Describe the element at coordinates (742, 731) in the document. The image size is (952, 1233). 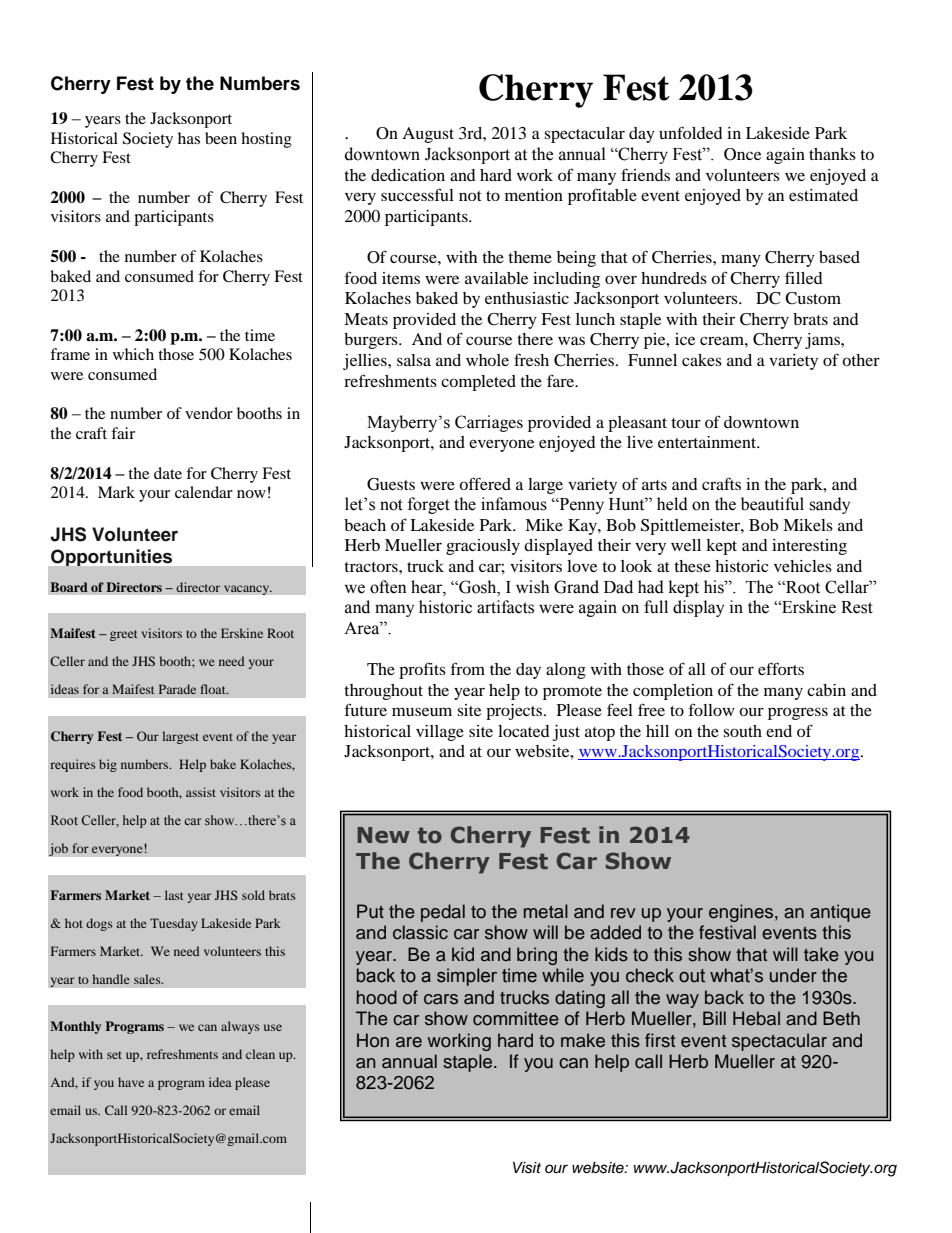
I see `south` at that location.
